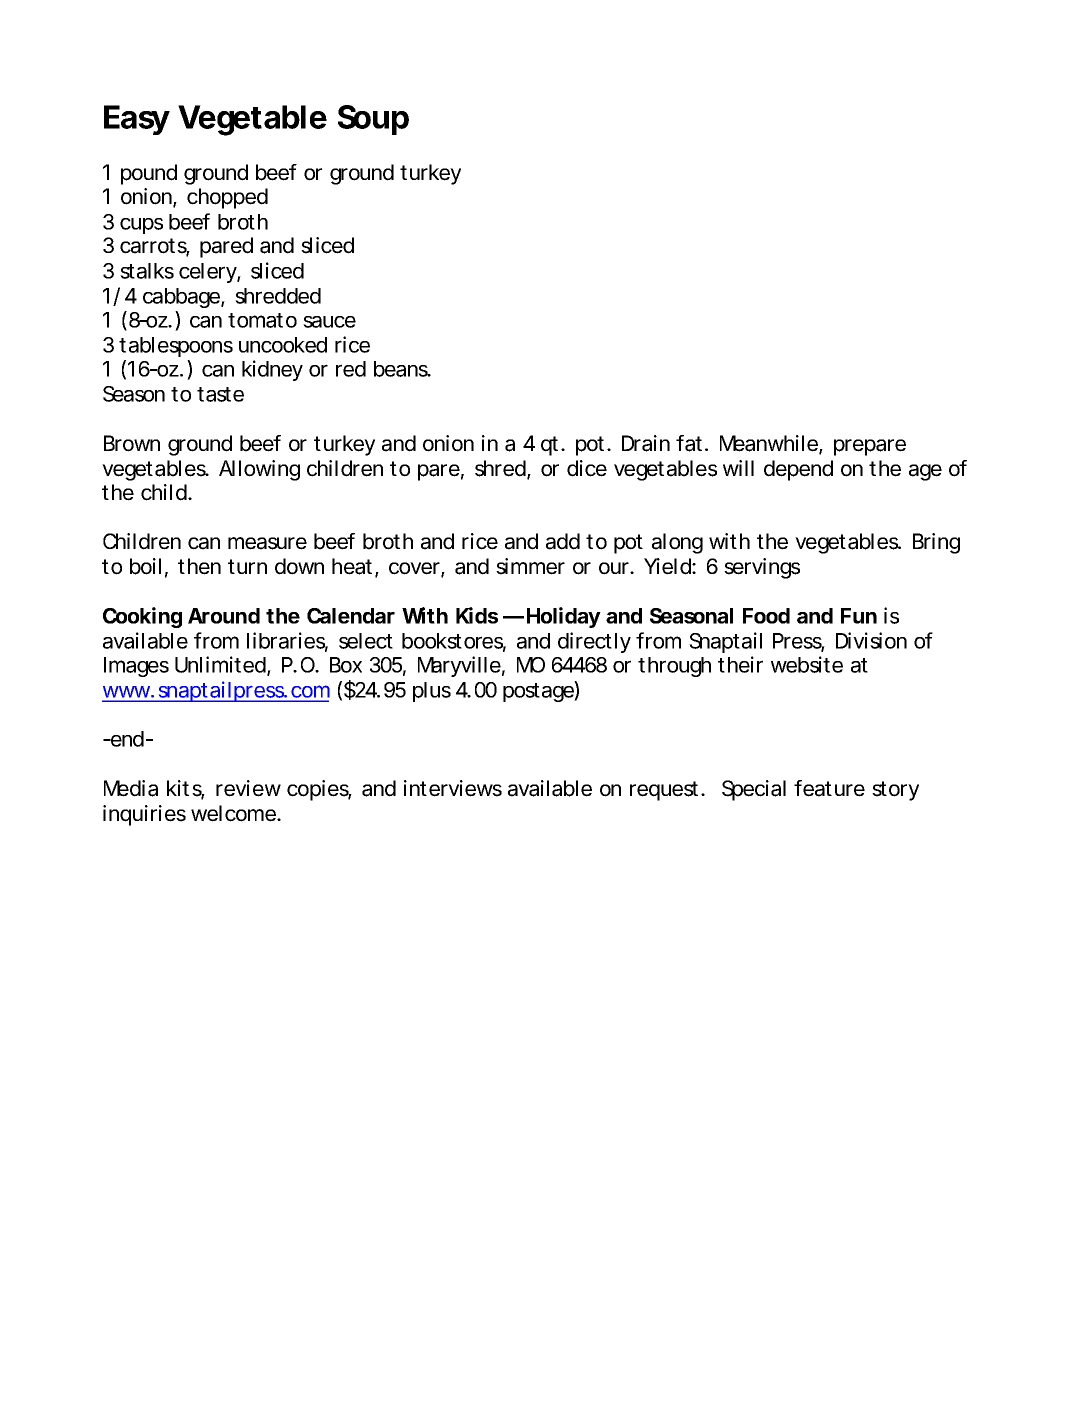 The height and width of the image is (1401, 1083). What do you see at coordinates (373, 120) in the image?
I see `Soup` at bounding box center [373, 120].
